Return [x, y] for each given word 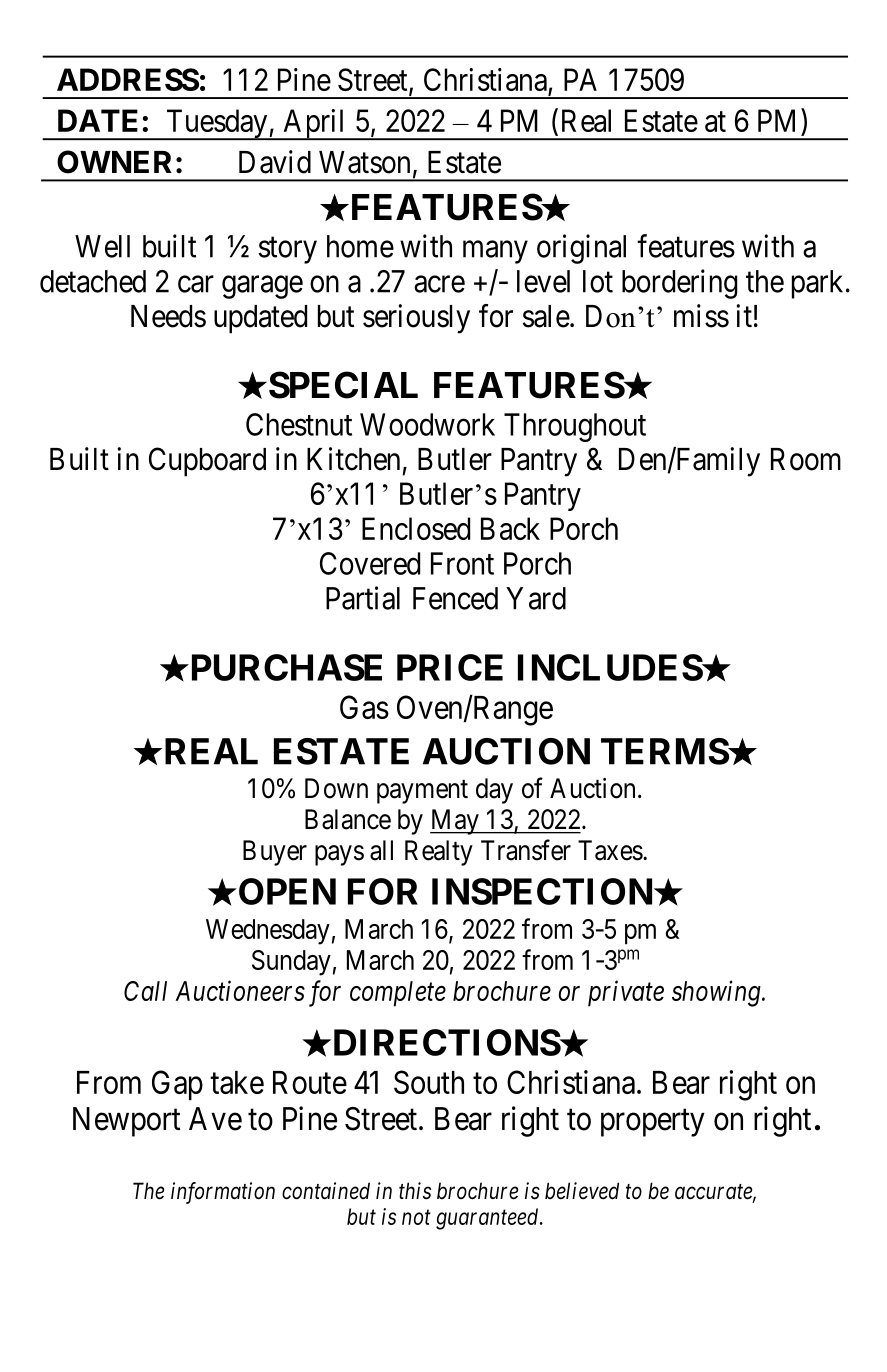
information [223, 1193]
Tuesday [217, 124]
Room [806, 459]
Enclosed [416, 528]
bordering [680, 284]
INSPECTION [543, 891]
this [415, 1191]
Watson [364, 162]
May [455, 822]
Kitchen [353, 459]
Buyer [275, 853]
